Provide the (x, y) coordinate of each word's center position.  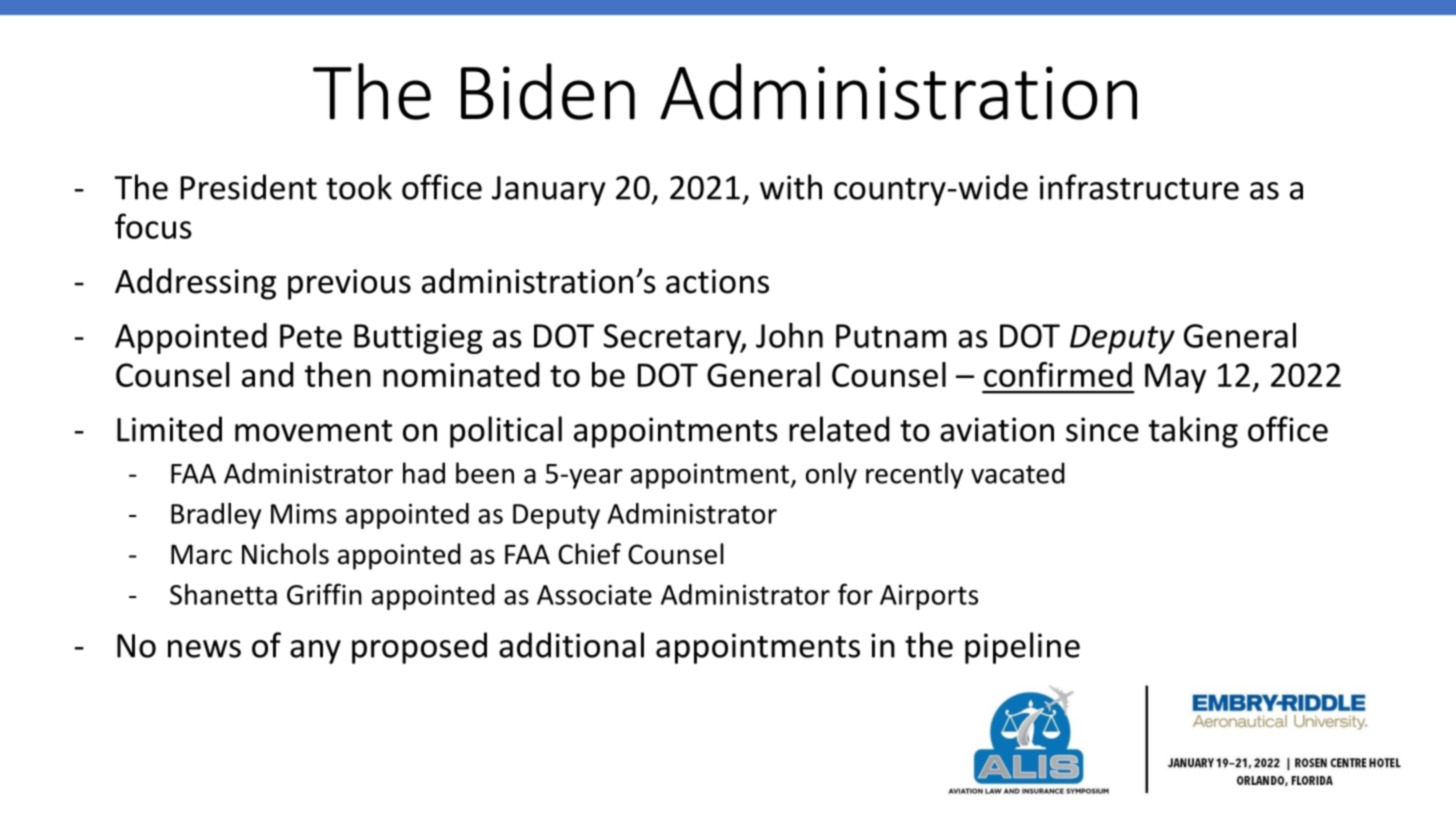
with (791, 187)
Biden (548, 91)
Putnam (891, 336)
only (831, 475)
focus (153, 226)
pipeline (1022, 648)
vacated (1018, 473)
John (789, 335)
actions (717, 281)
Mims (304, 514)
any (315, 652)
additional (571, 645)
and (267, 374)
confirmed (1058, 374)
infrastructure (1139, 187)
